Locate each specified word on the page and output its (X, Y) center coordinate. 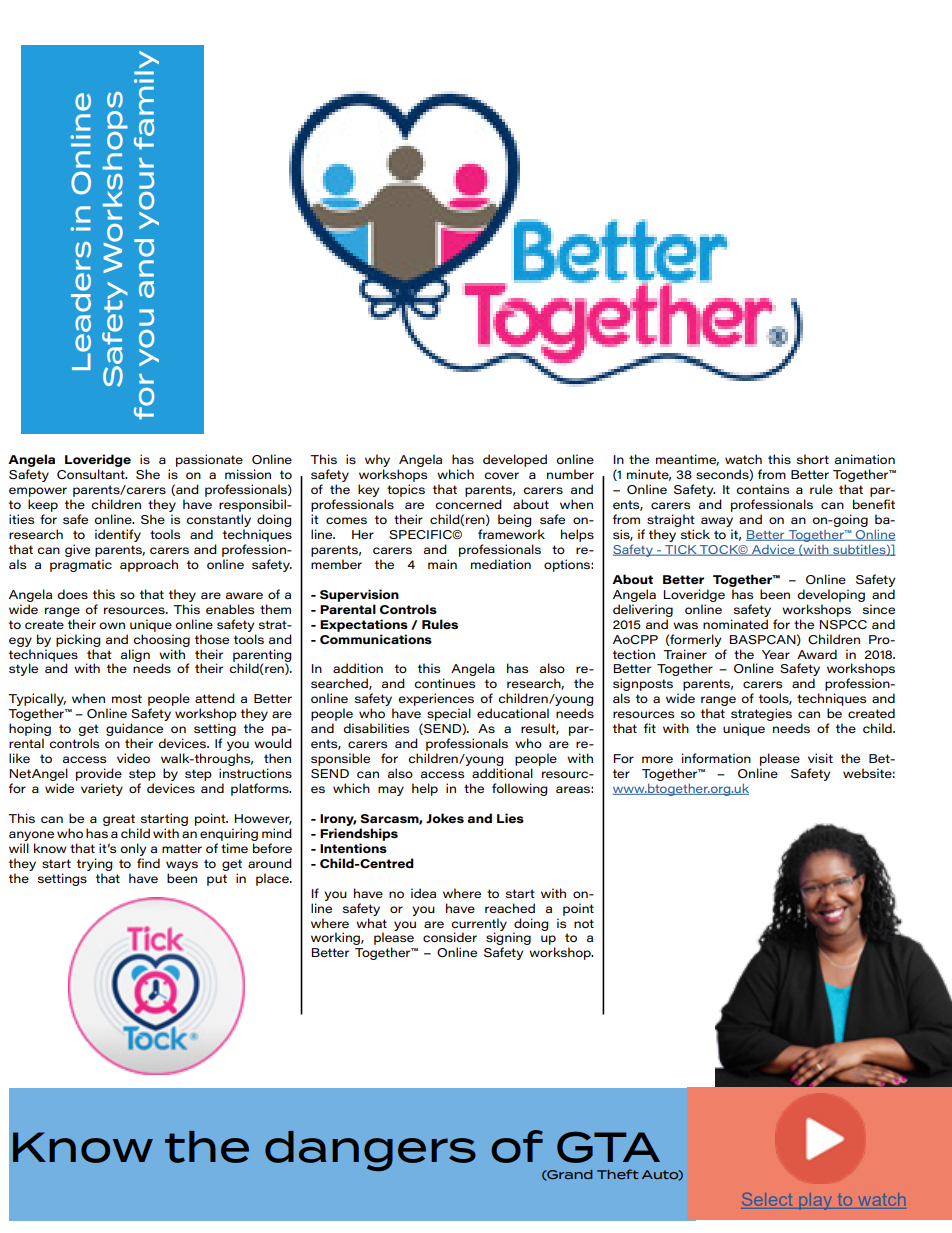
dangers (370, 1151)
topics (406, 490)
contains (762, 489)
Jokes (445, 818)
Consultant (92, 474)
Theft (617, 1174)
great (119, 820)
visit (820, 758)
